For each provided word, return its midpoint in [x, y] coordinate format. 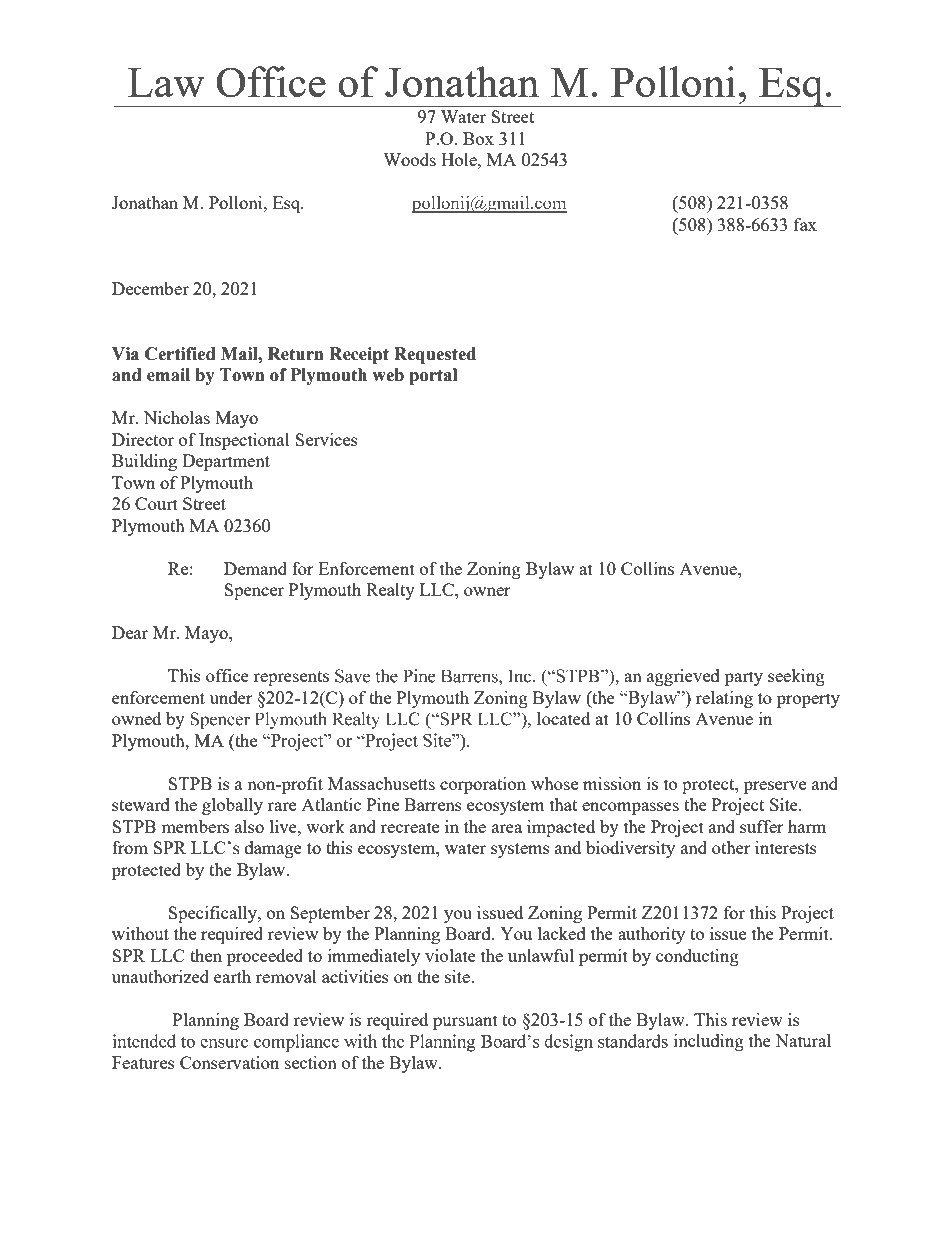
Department [226, 462]
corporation [483, 785]
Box [478, 138]
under [231, 697]
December [150, 288]
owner [487, 591]
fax [805, 224]
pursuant [465, 1022]
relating [724, 699]
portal [433, 376]
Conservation [229, 1062]
